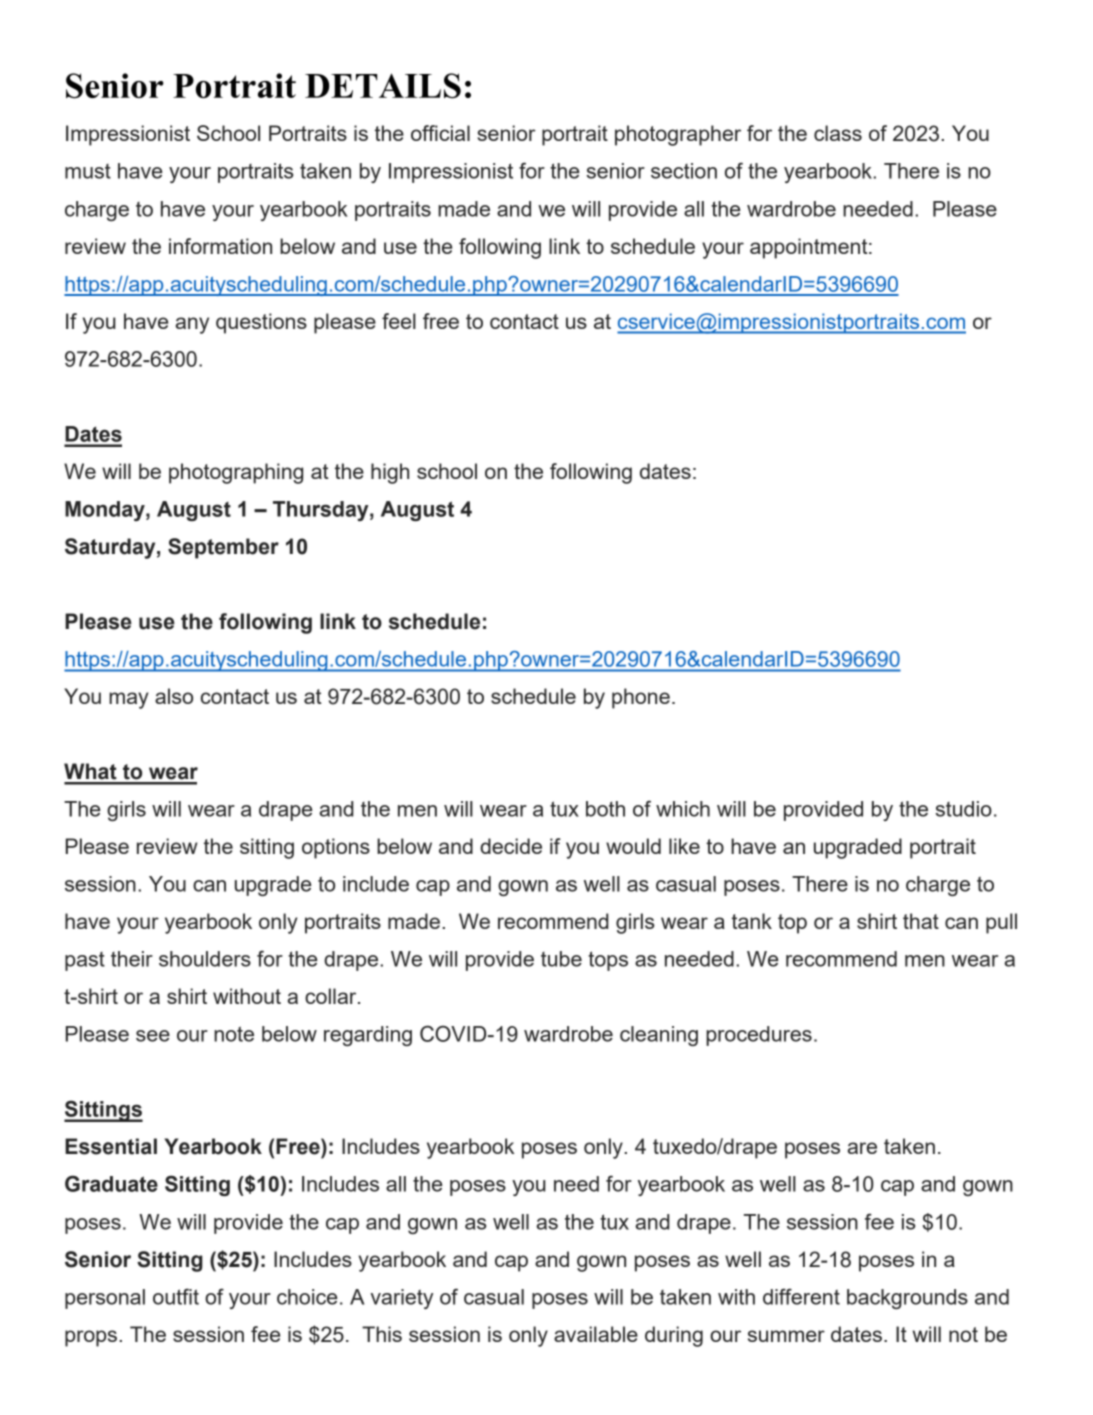  I want to click on also, so click(174, 696).
